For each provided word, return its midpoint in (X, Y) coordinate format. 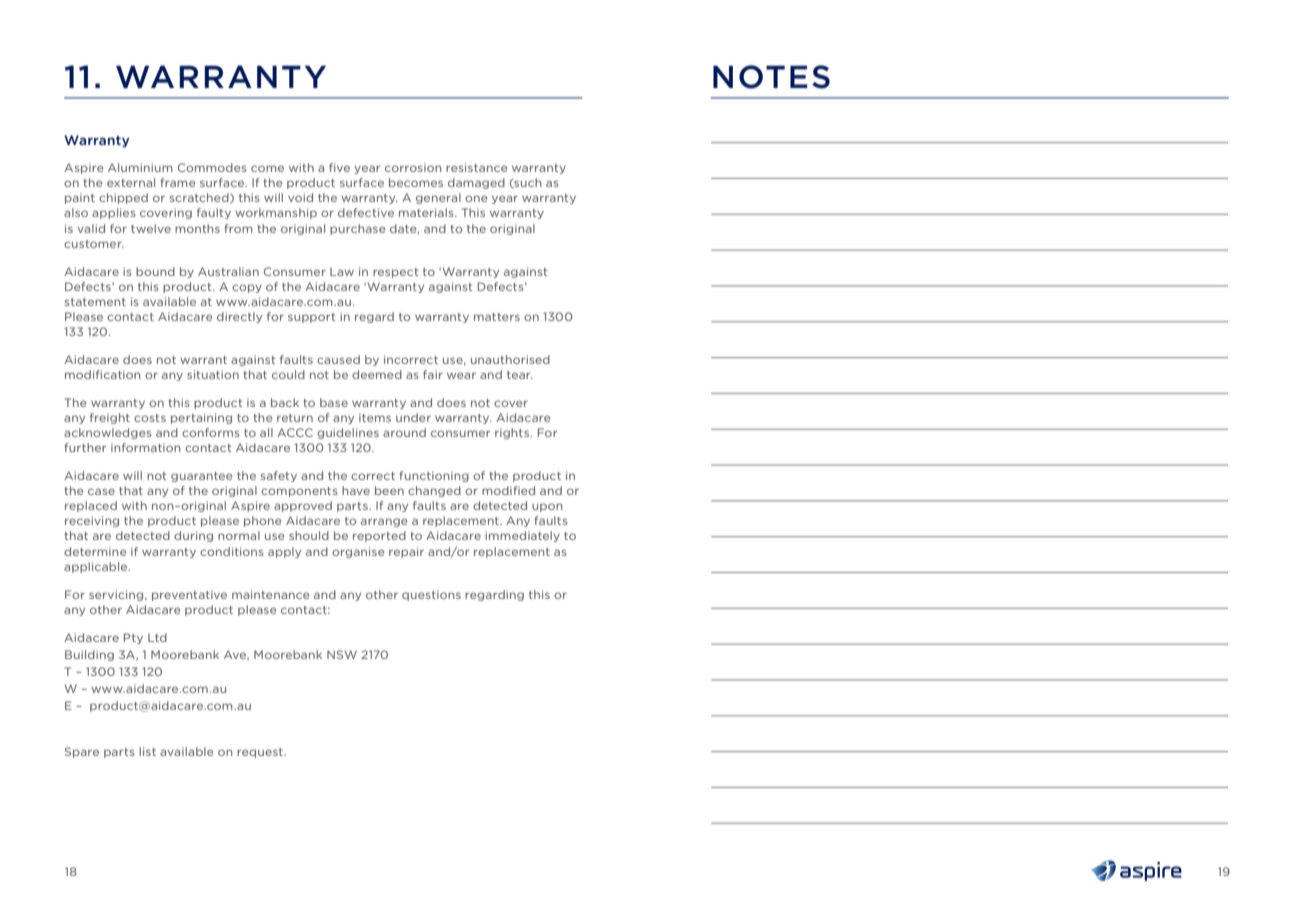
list (147, 751)
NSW (342, 654)
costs (150, 418)
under (413, 417)
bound (155, 271)
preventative (189, 595)
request (261, 753)
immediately (522, 536)
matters (497, 317)
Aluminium (140, 167)
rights (512, 433)
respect (395, 273)
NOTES (771, 77)
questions (431, 595)
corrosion (413, 167)
